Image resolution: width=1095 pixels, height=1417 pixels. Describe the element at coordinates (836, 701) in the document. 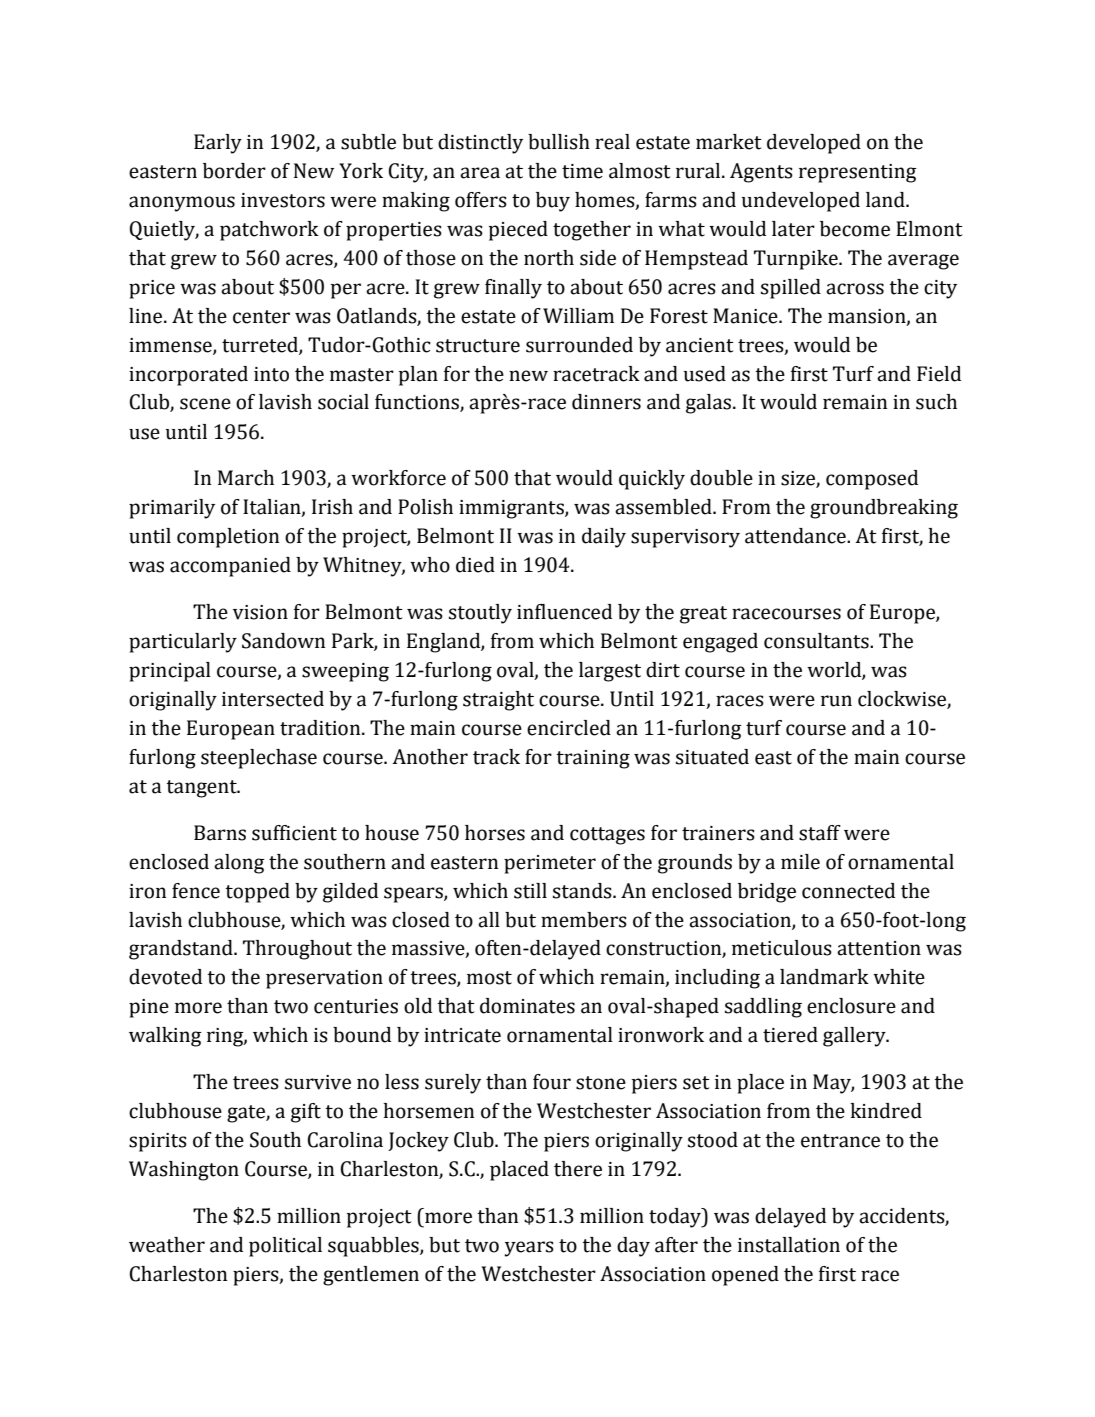

I see `run` at that location.
